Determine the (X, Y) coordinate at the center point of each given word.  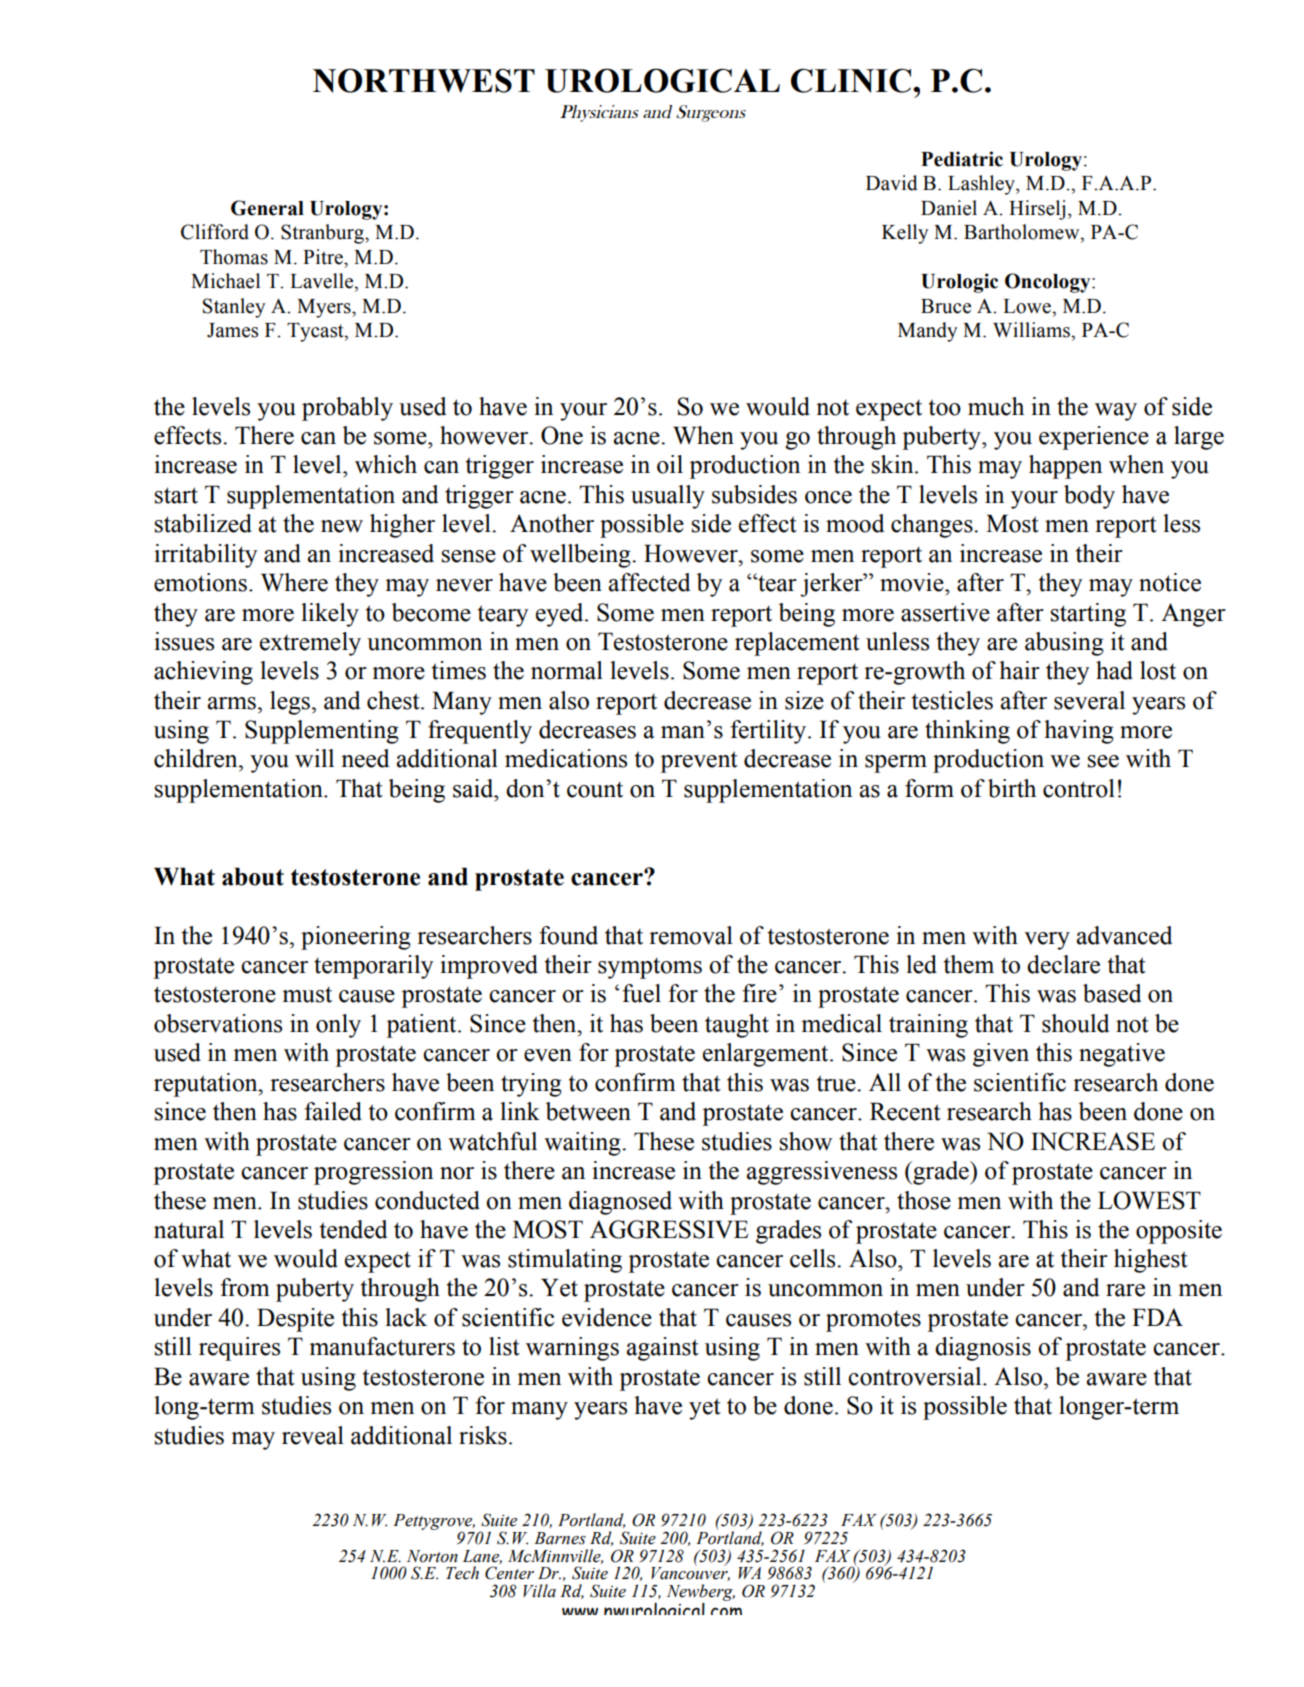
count (595, 789)
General (267, 208)
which (386, 464)
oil (670, 464)
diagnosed (620, 1203)
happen (1065, 467)
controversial (916, 1376)
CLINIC (851, 80)
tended (353, 1229)
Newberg (701, 1592)
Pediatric (962, 159)
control (1079, 788)
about (253, 876)
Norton (432, 1556)
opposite (1179, 1232)
